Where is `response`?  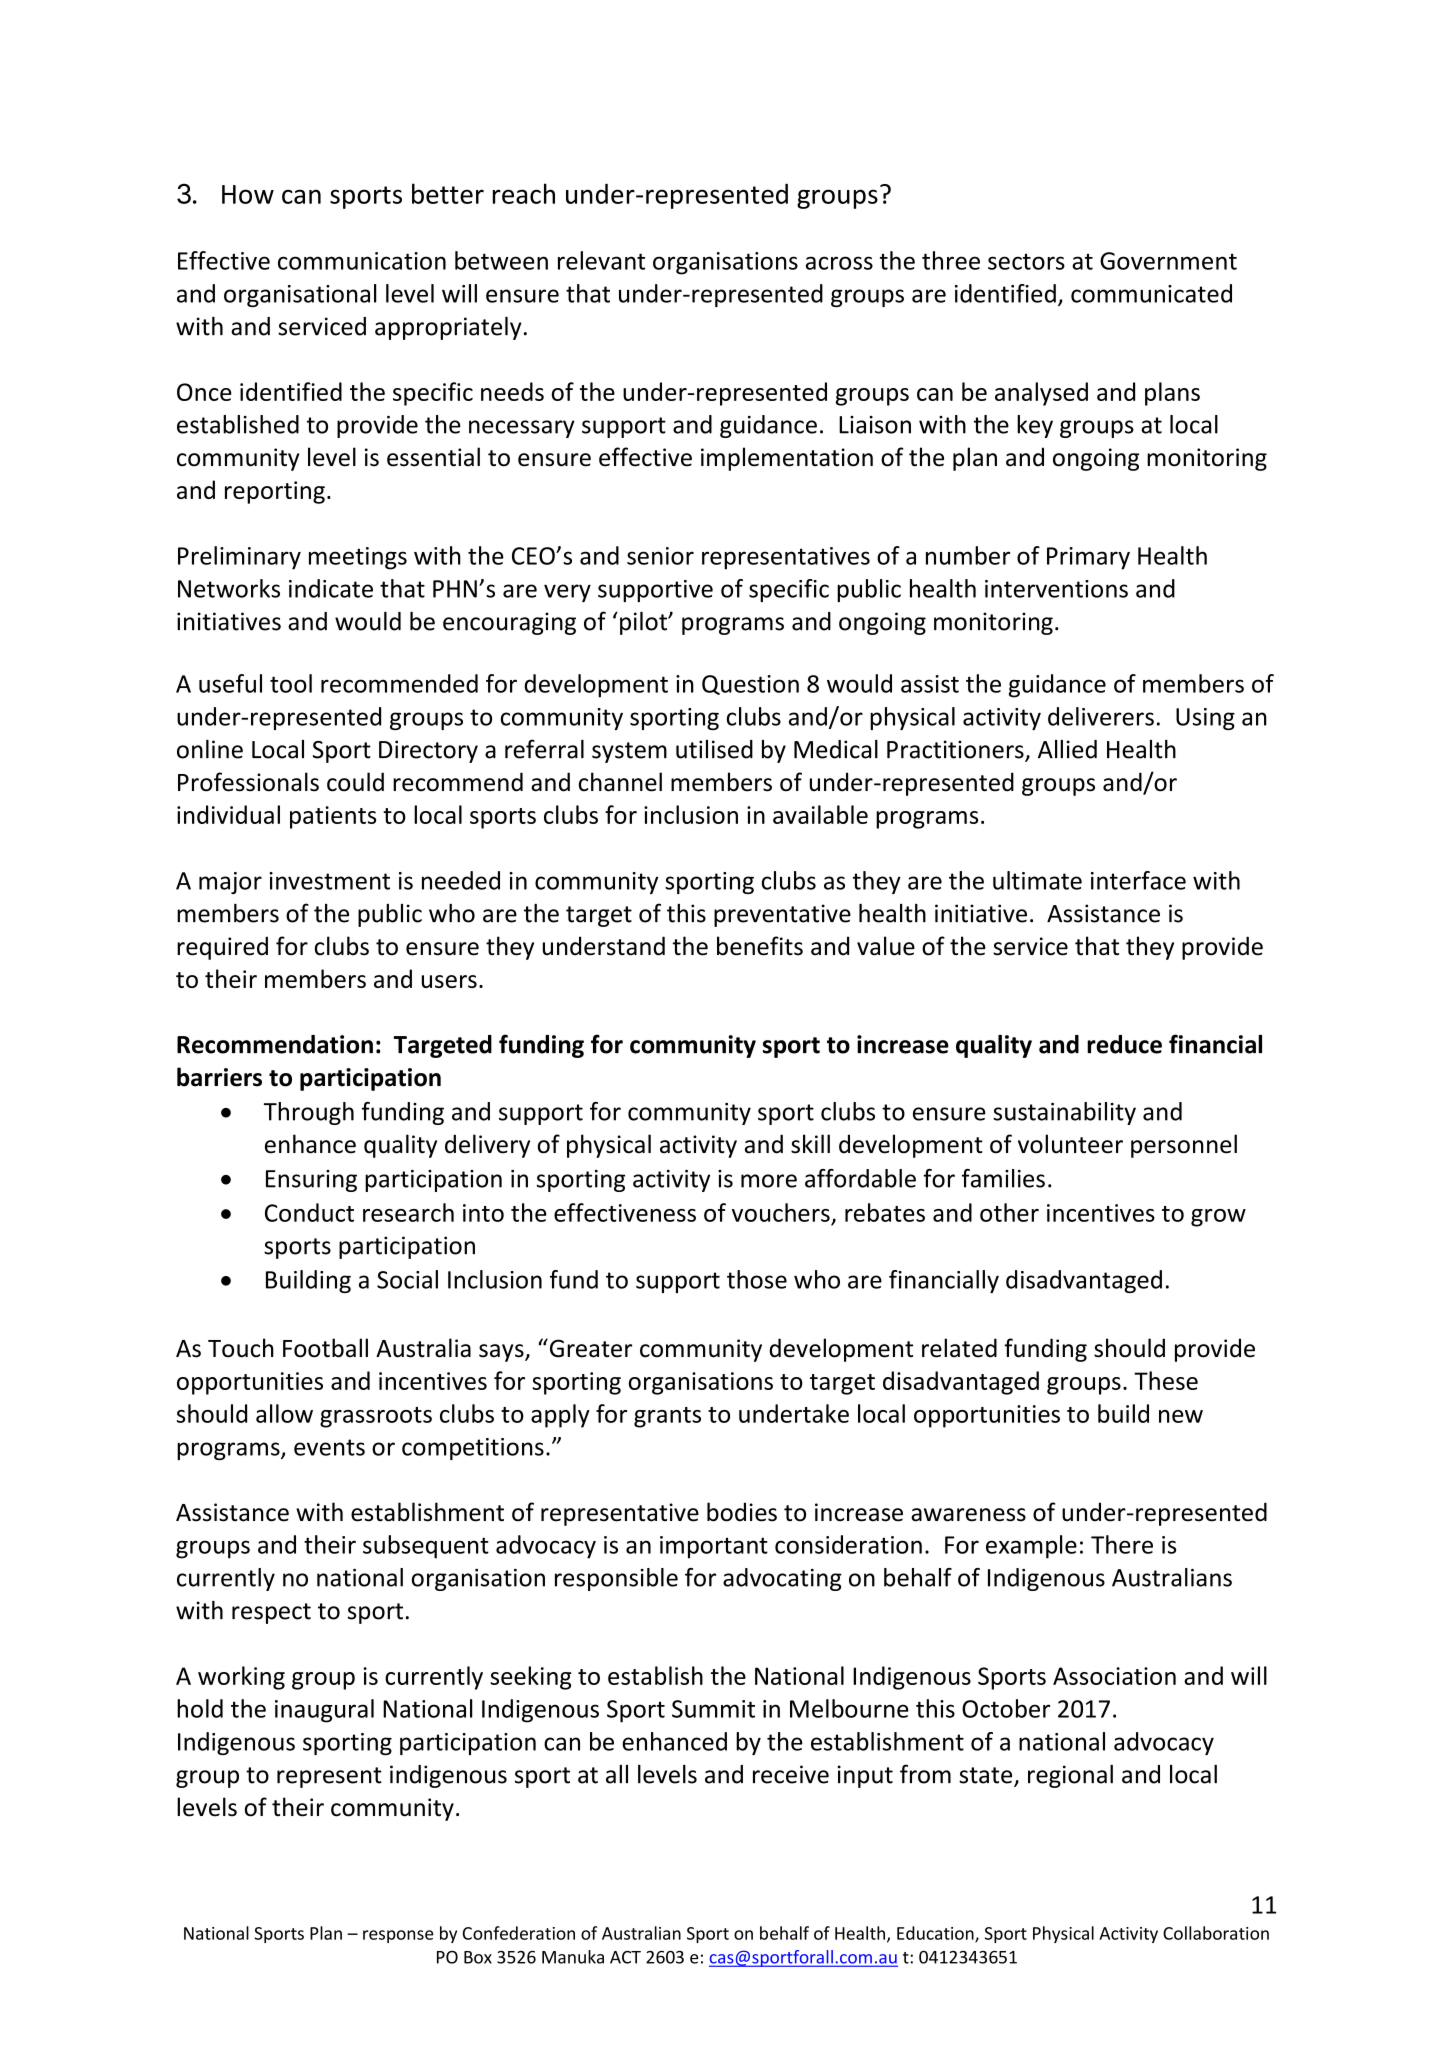
response is located at coordinates (398, 1936).
